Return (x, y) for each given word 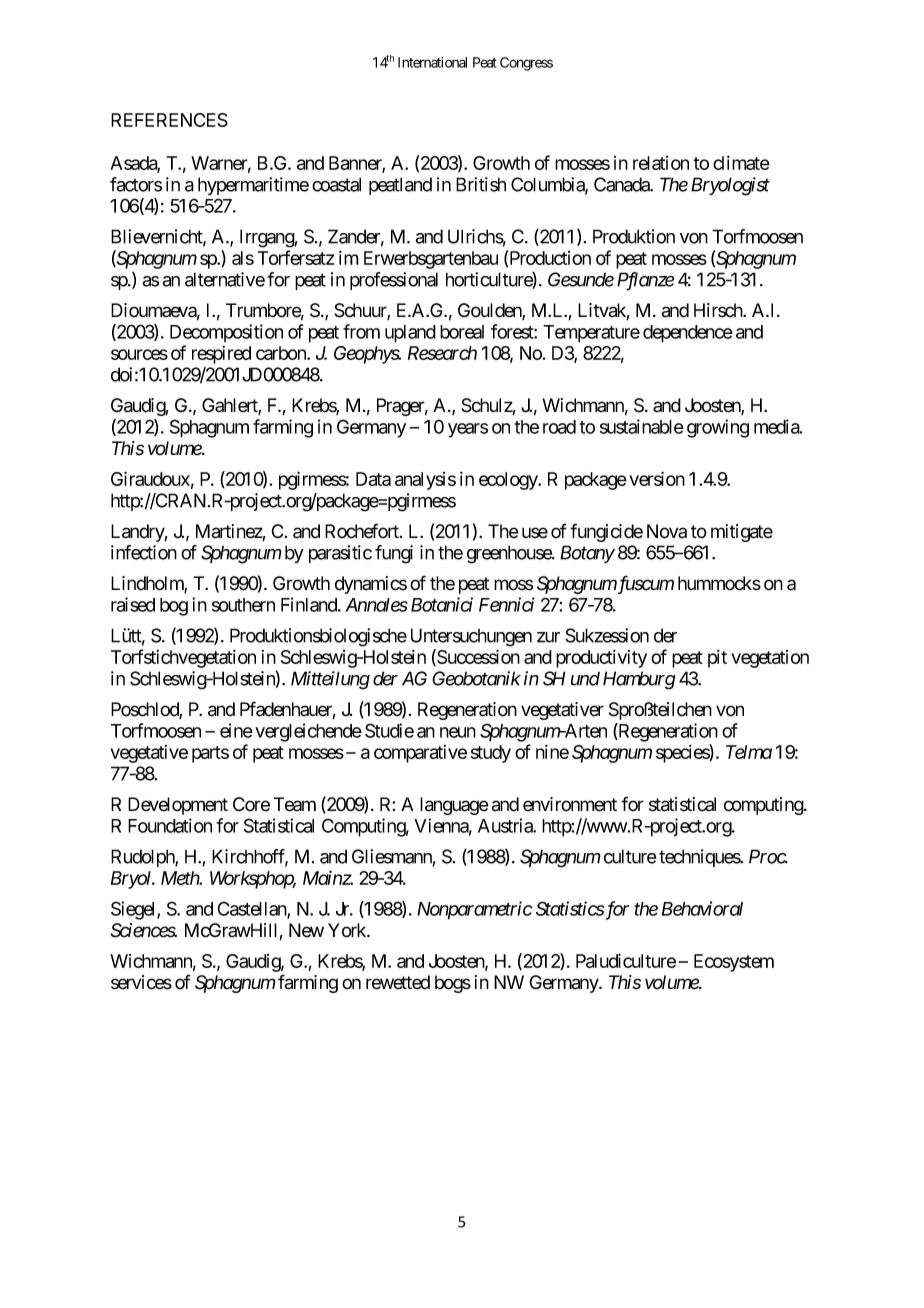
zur (548, 637)
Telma (749, 752)
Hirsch (719, 310)
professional (394, 281)
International (432, 62)
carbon (282, 353)
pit (717, 659)
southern (243, 605)
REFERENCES (169, 120)
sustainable (642, 426)
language (454, 806)
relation (661, 163)
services (141, 982)
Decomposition (226, 333)
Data (373, 479)
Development (178, 806)
